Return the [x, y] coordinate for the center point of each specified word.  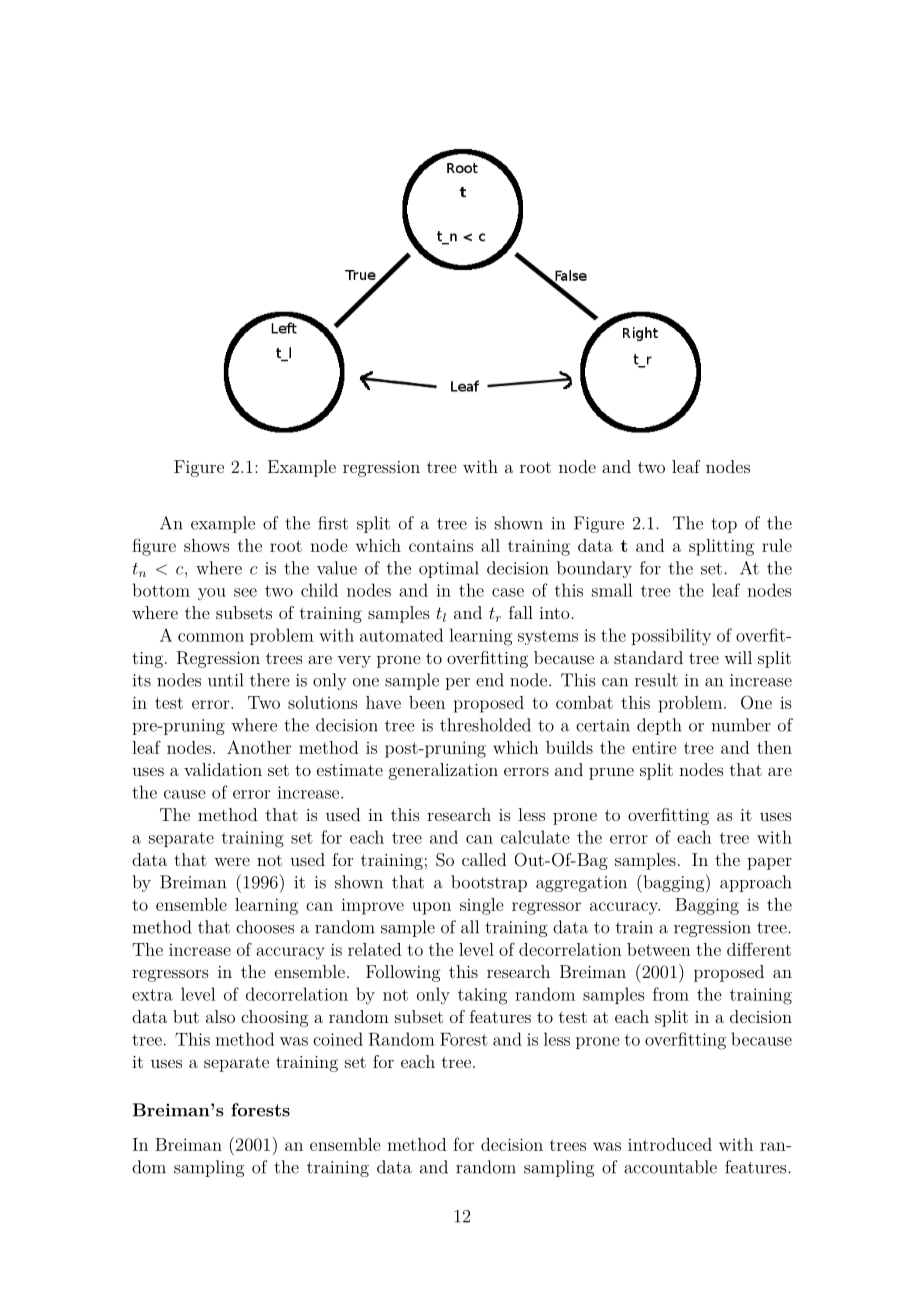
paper [769, 863]
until [225, 680]
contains [441, 545]
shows [207, 545]
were [232, 861]
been [427, 702]
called [484, 859]
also [220, 1016]
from [671, 994]
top [724, 525]
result [656, 680]
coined [338, 1039]
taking [482, 996]
